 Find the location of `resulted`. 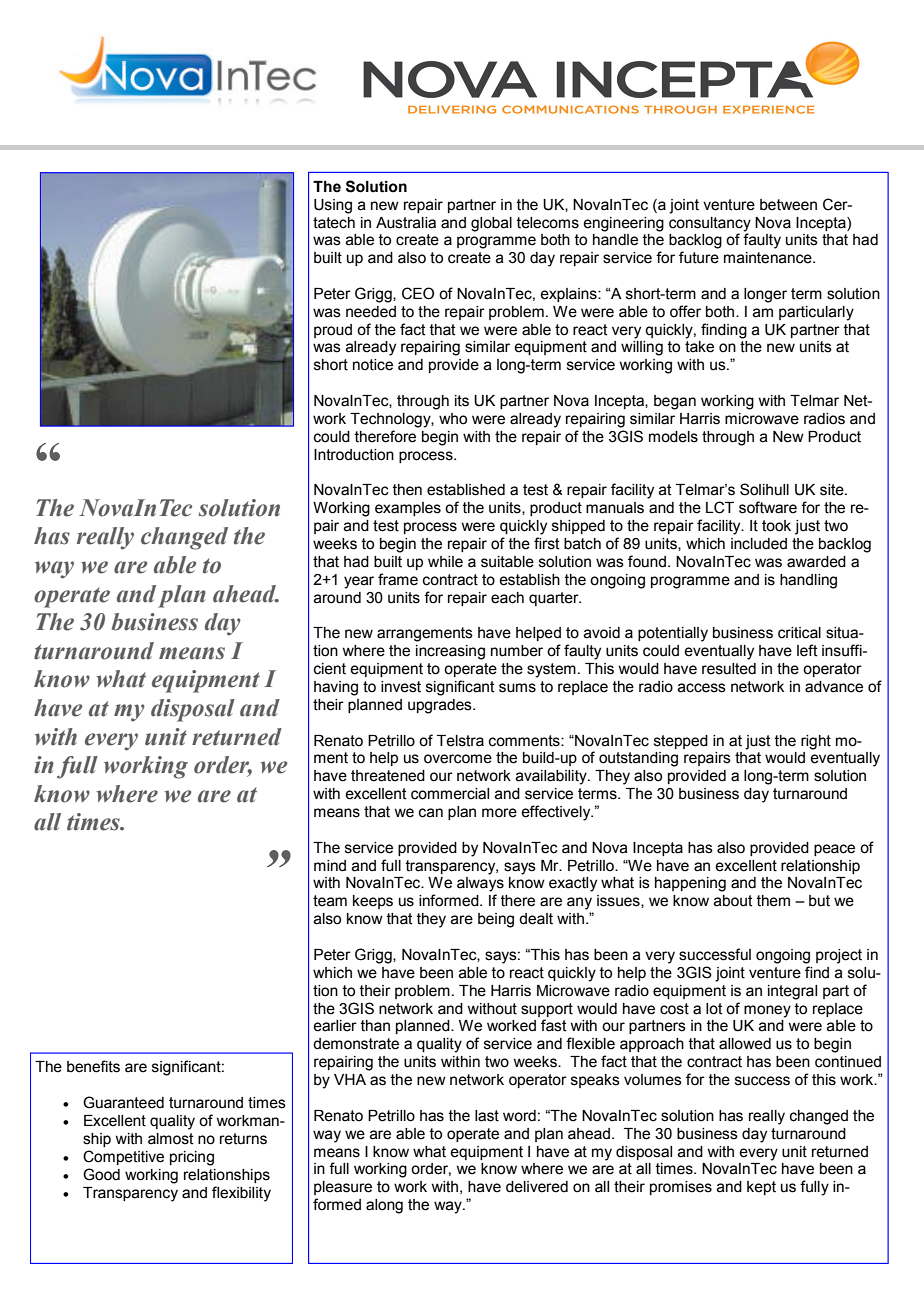

resulted is located at coordinates (729, 669).
